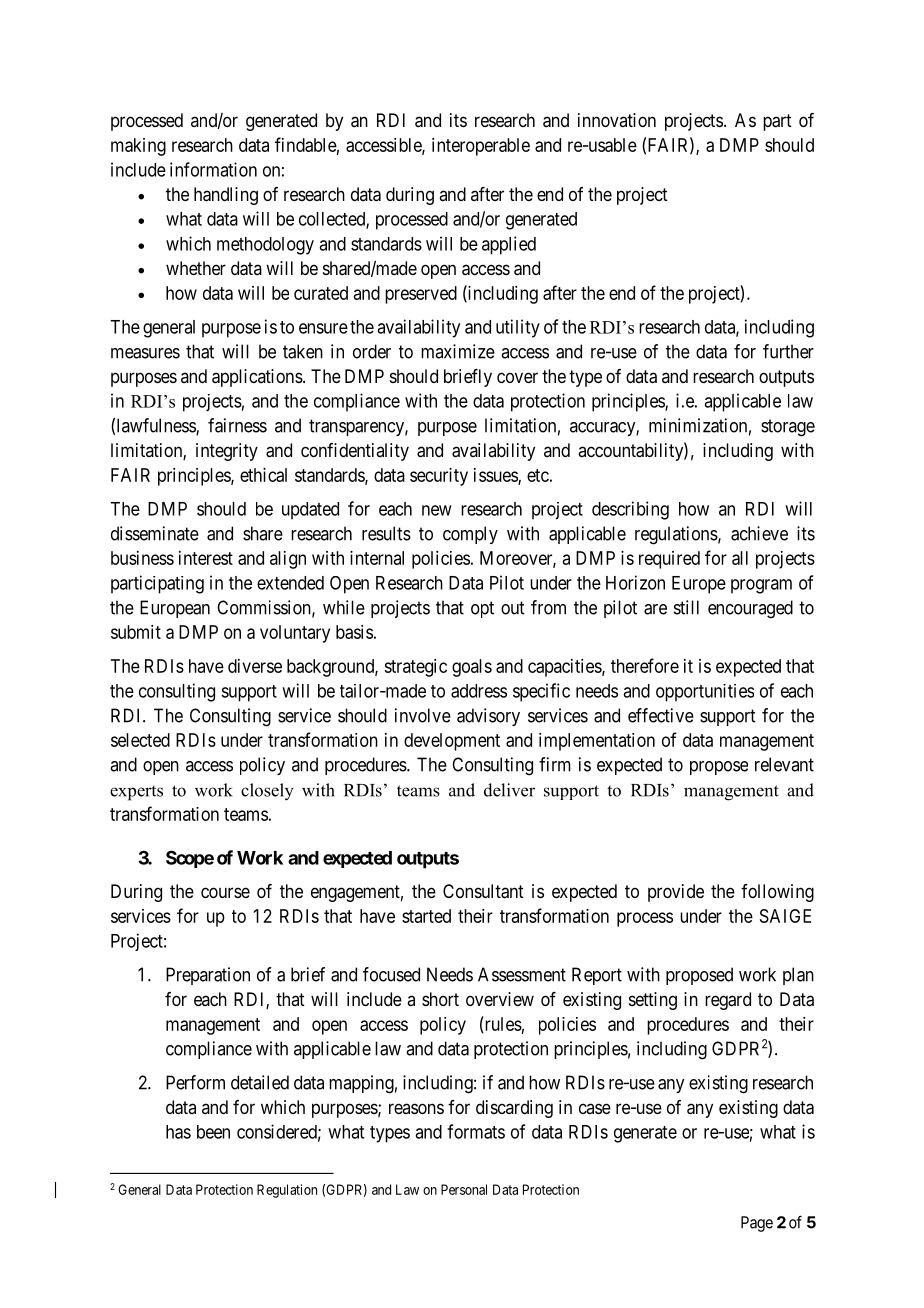 This page has height=1308, width=924. Describe the element at coordinates (213, 1132) in the page. I see `been` at that location.
